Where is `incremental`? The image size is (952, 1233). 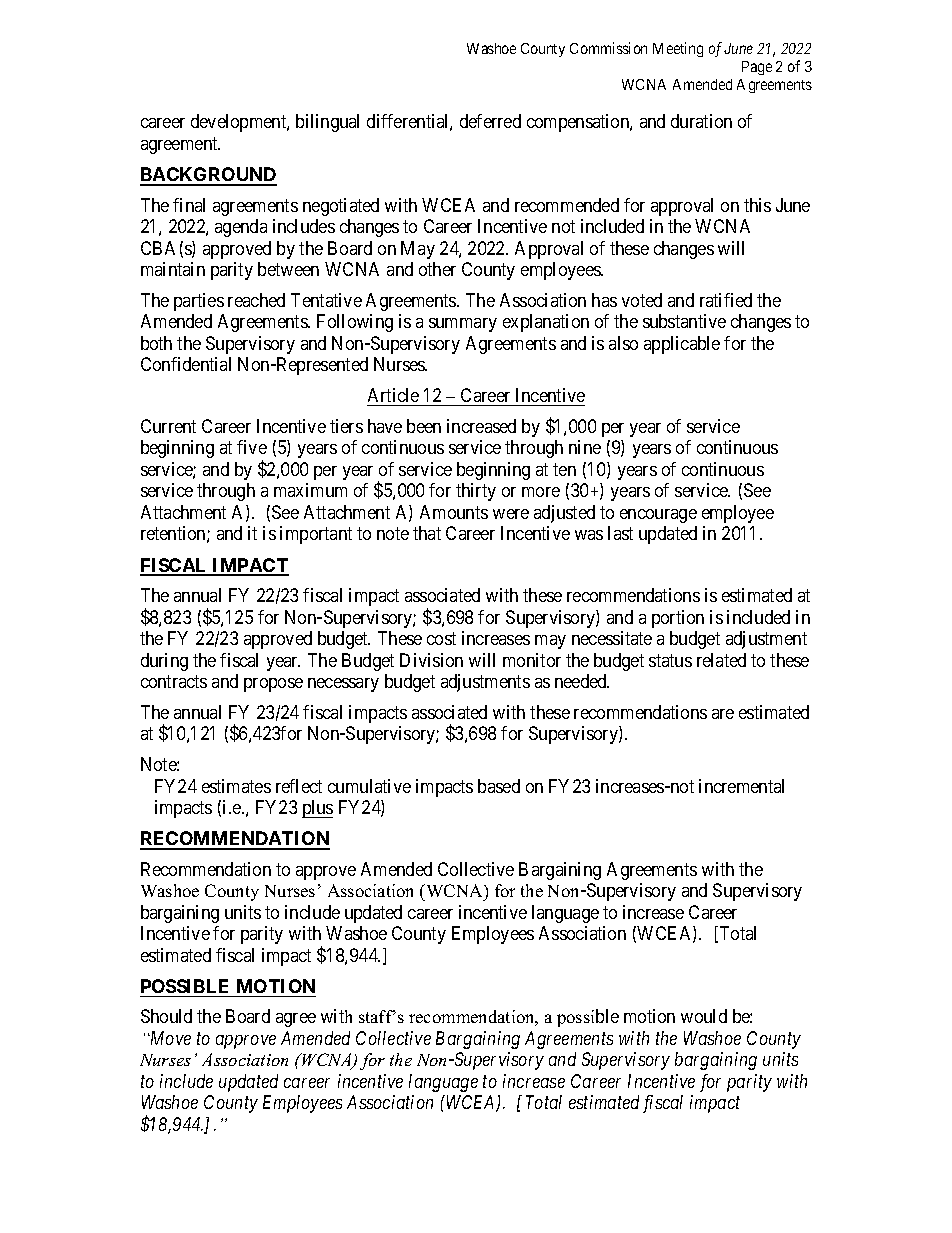 incremental is located at coordinates (741, 786).
